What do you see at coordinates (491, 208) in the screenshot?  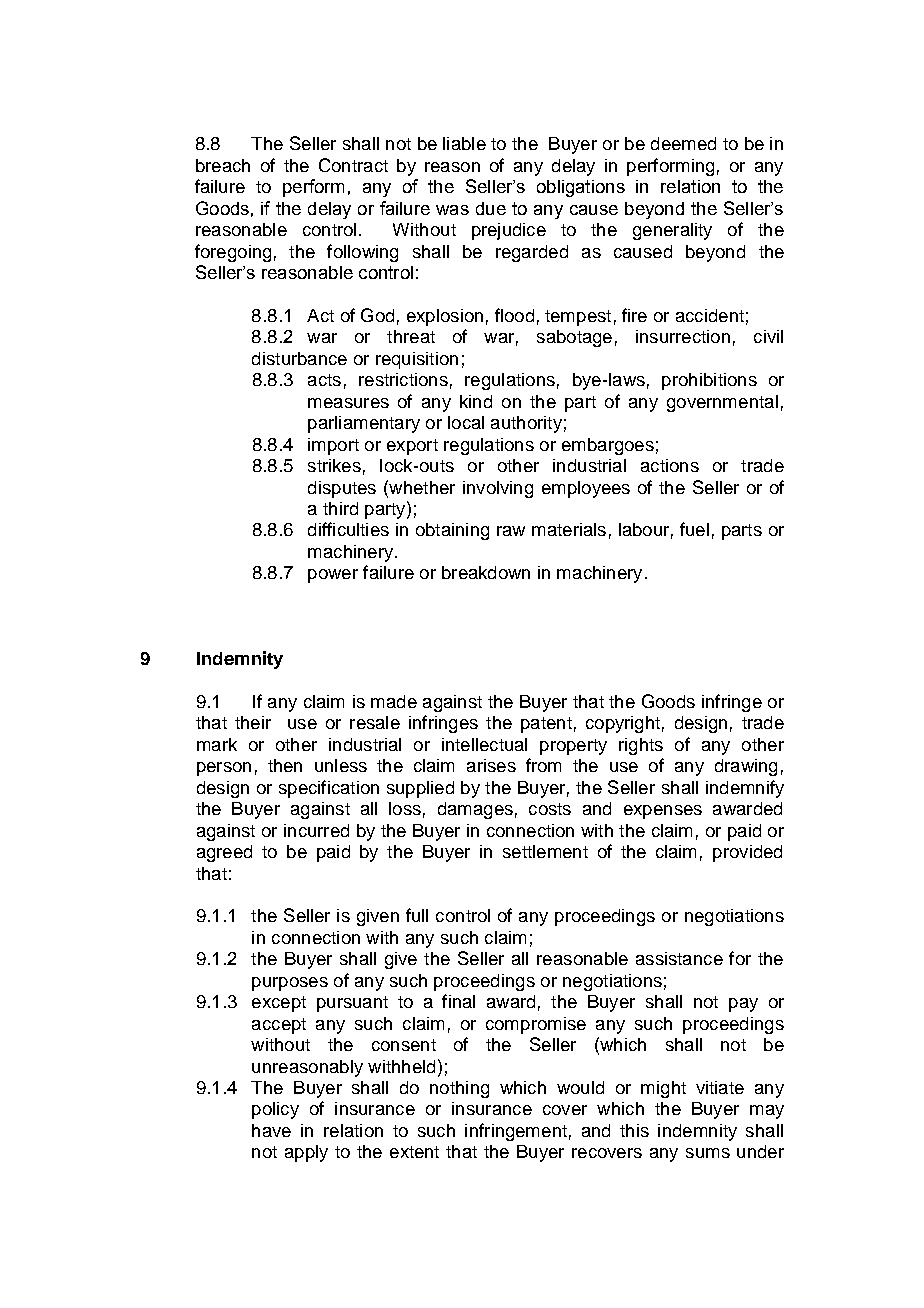 I see `due` at bounding box center [491, 208].
